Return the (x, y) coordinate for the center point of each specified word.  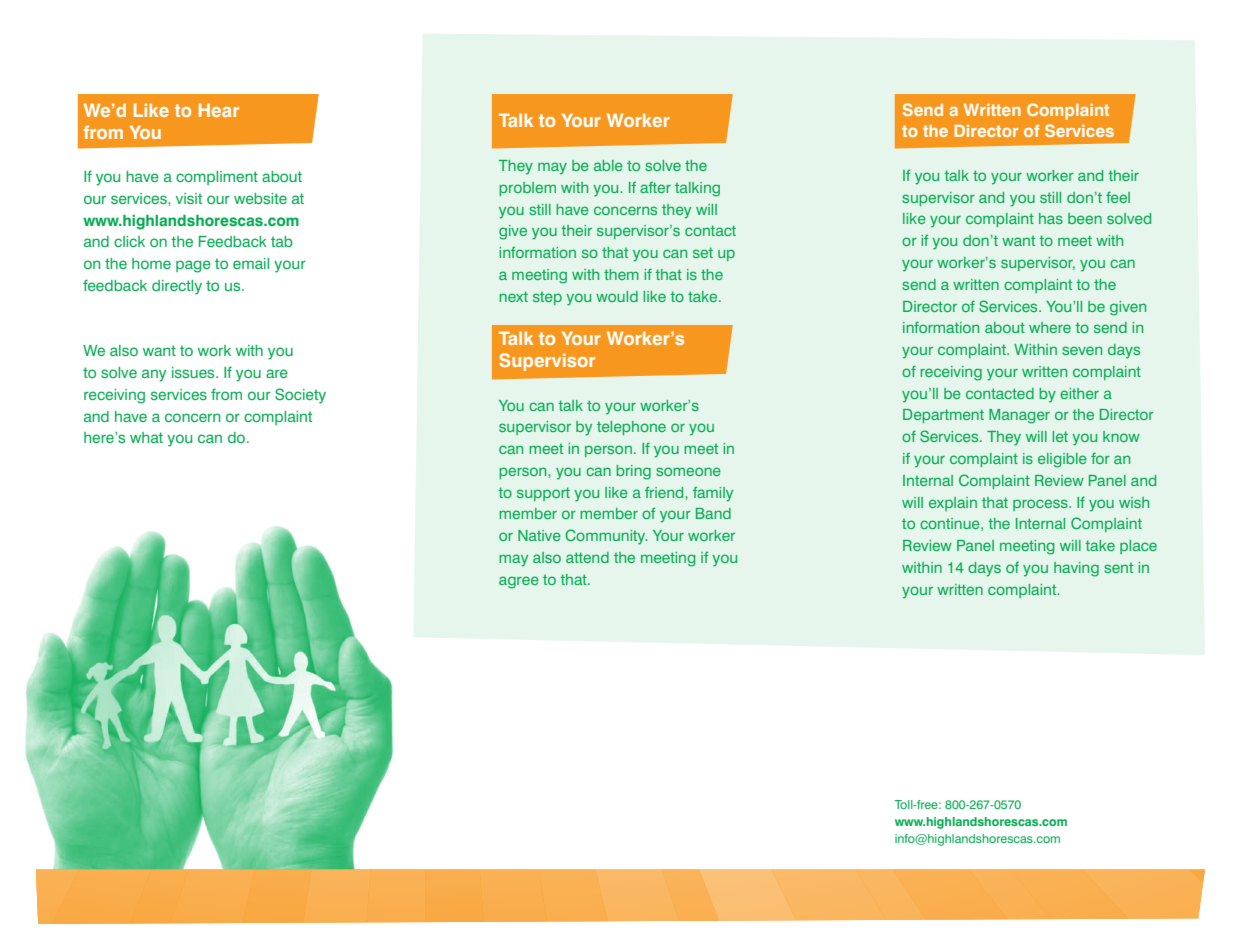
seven (1082, 350)
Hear (219, 110)
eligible (1062, 460)
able (608, 165)
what (146, 437)
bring (633, 472)
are (277, 373)
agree (519, 582)
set (703, 252)
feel (1118, 197)
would (617, 296)
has (1051, 218)
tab (282, 241)
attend (587, 557)
